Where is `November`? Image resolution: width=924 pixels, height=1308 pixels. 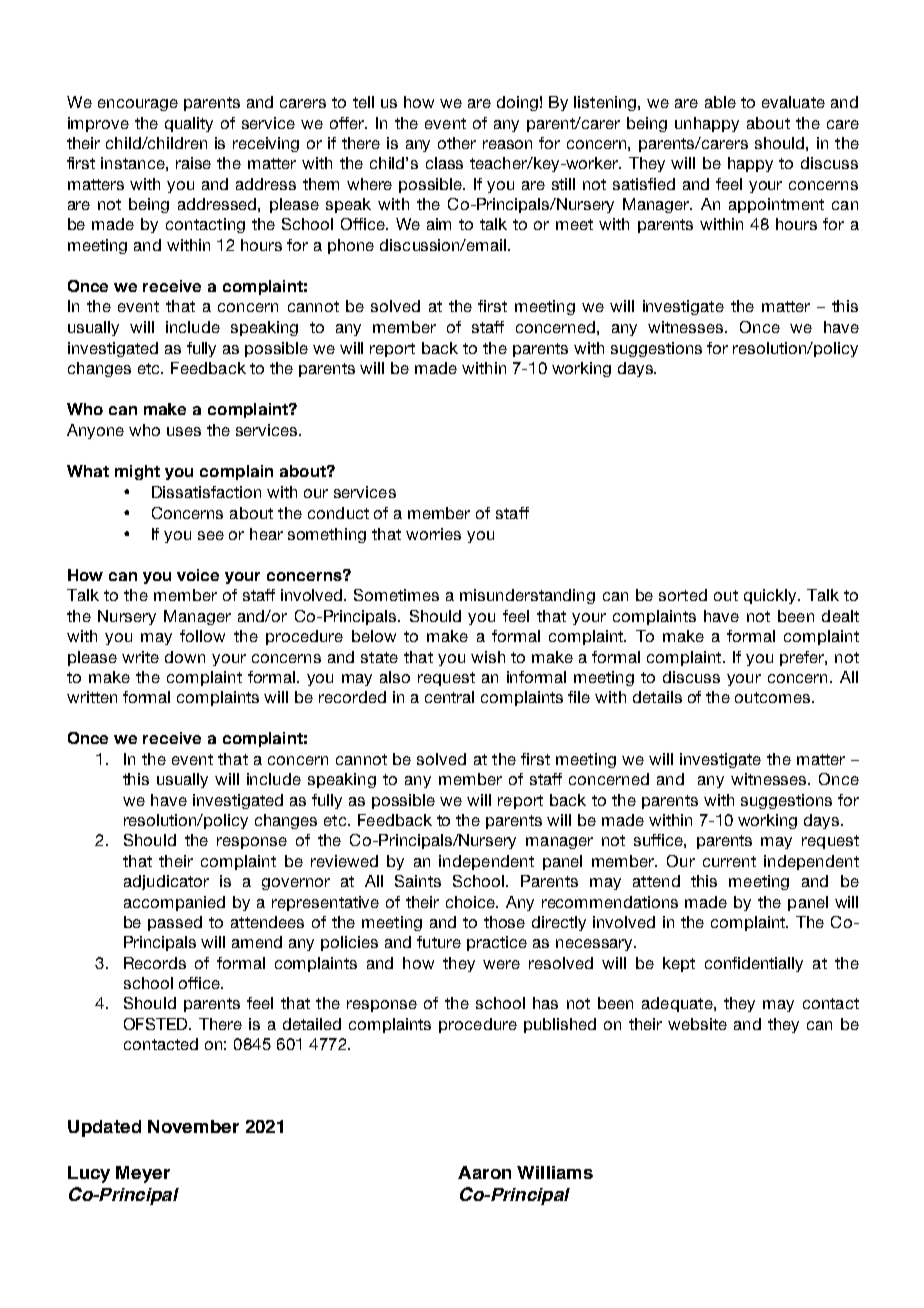
November is located at coordinates (193, 1126).
